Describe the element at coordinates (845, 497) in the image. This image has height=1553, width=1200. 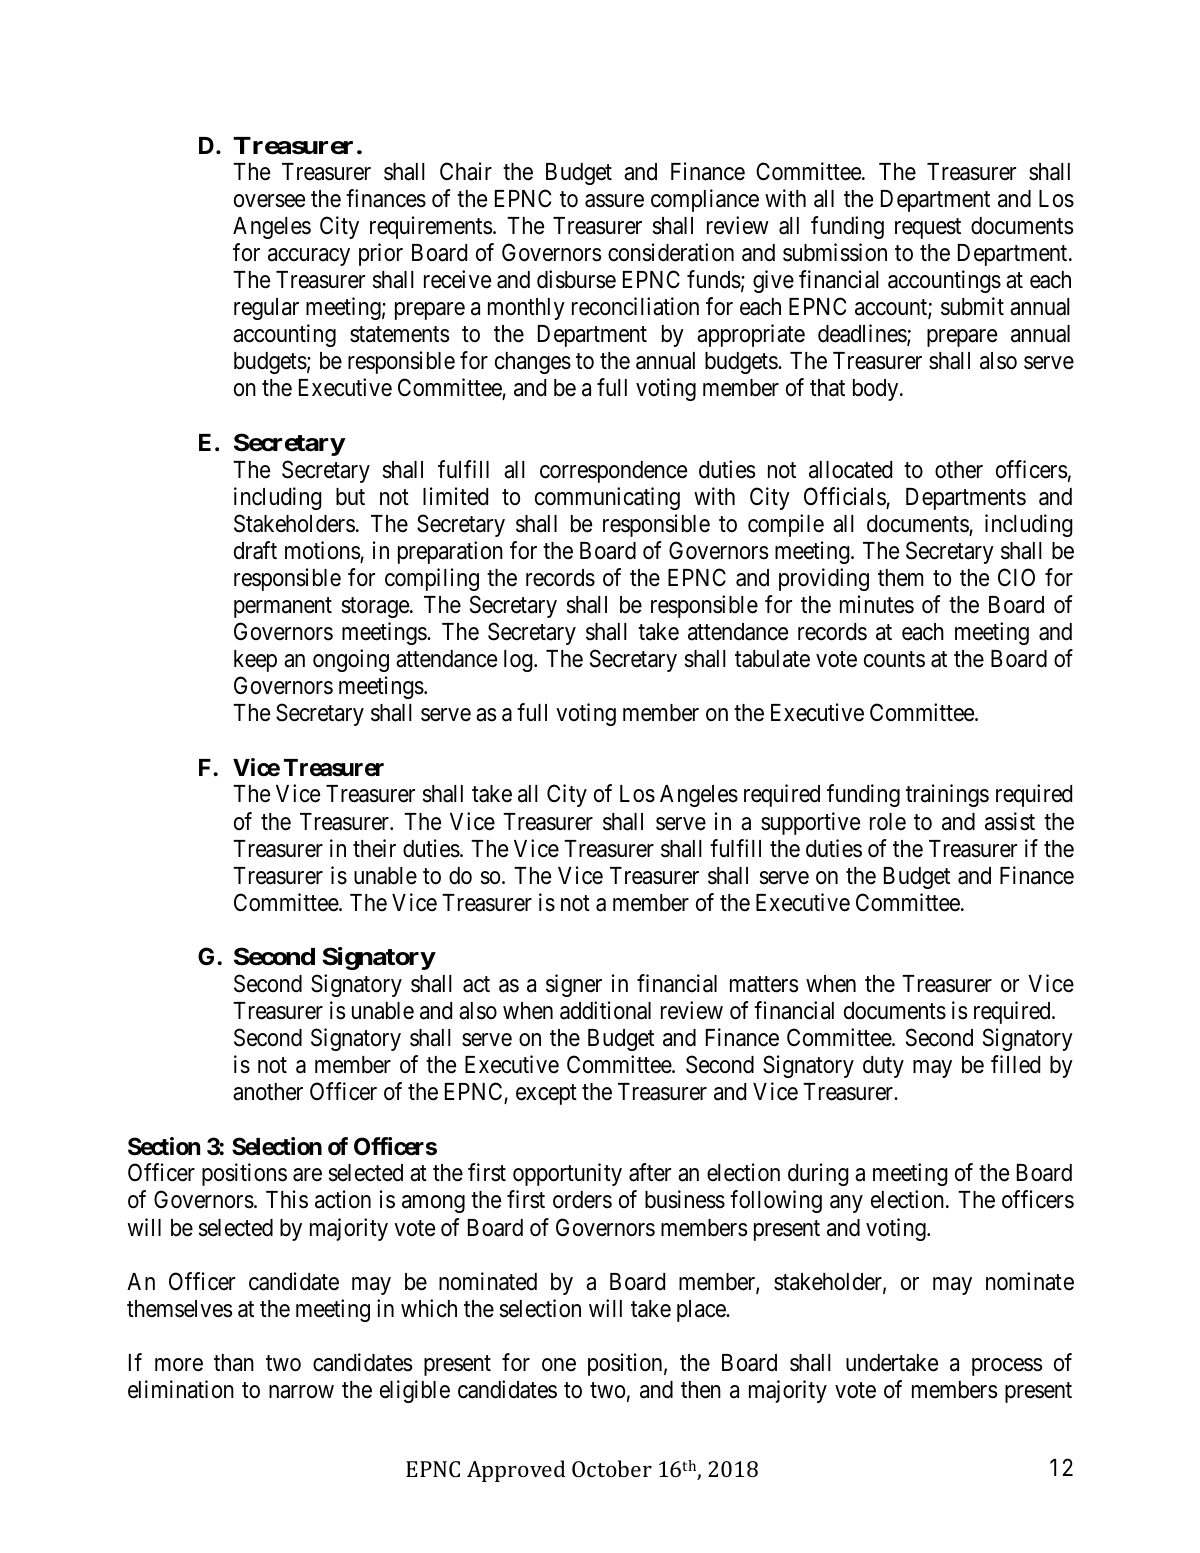
I see `Officials` at that location.
